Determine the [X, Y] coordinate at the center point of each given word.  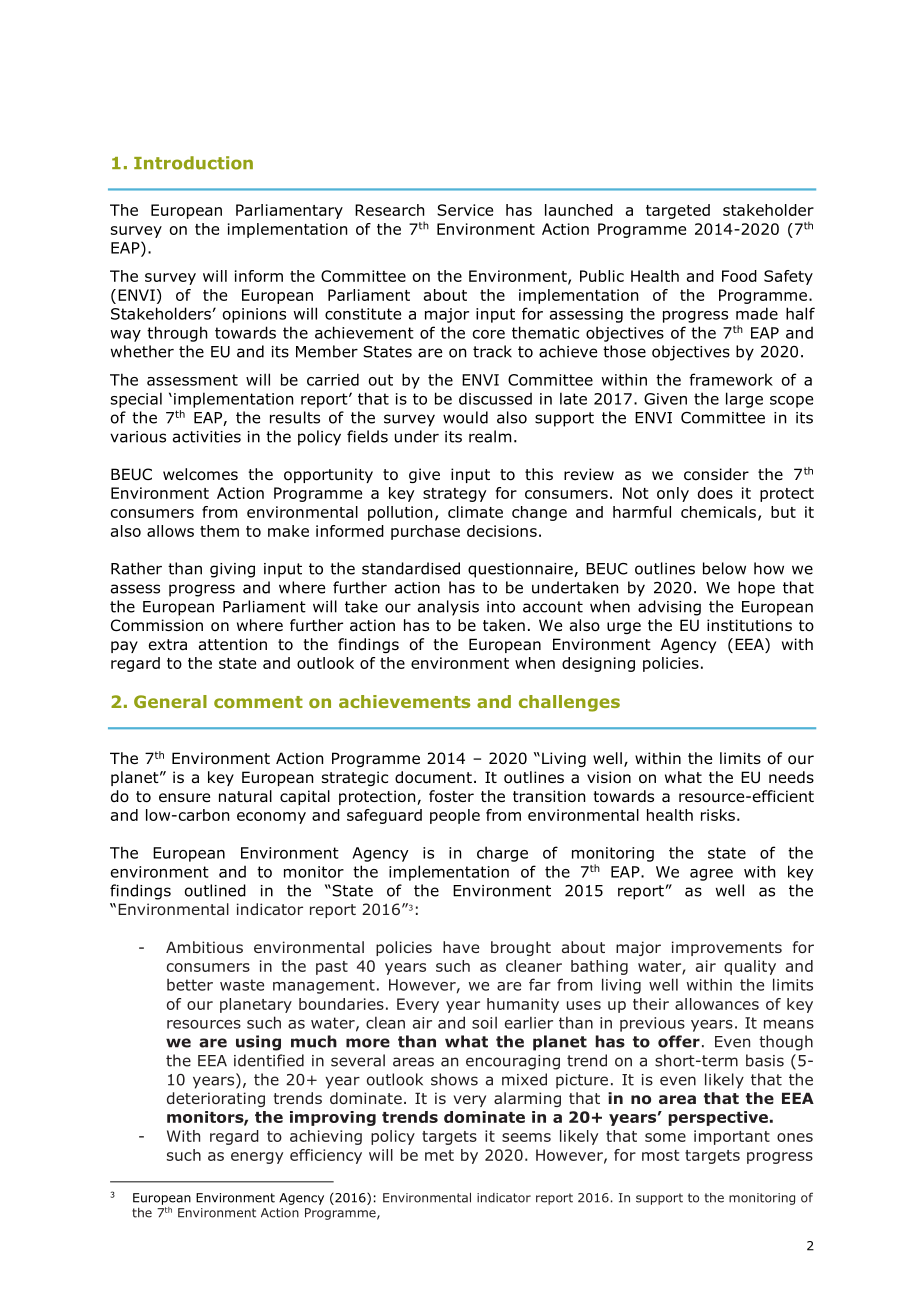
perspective [718, 1118]
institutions [749, 625]
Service [465, 210]
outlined [215, 890]
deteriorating [216, 1099]
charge [502, 854]
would [465, 417]
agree [711, 875]
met [439, 1155]
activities [207, 437]
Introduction [193, 163]
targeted [678, 211]
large [744, 400]
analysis [448, 608]
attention [233, 644]
